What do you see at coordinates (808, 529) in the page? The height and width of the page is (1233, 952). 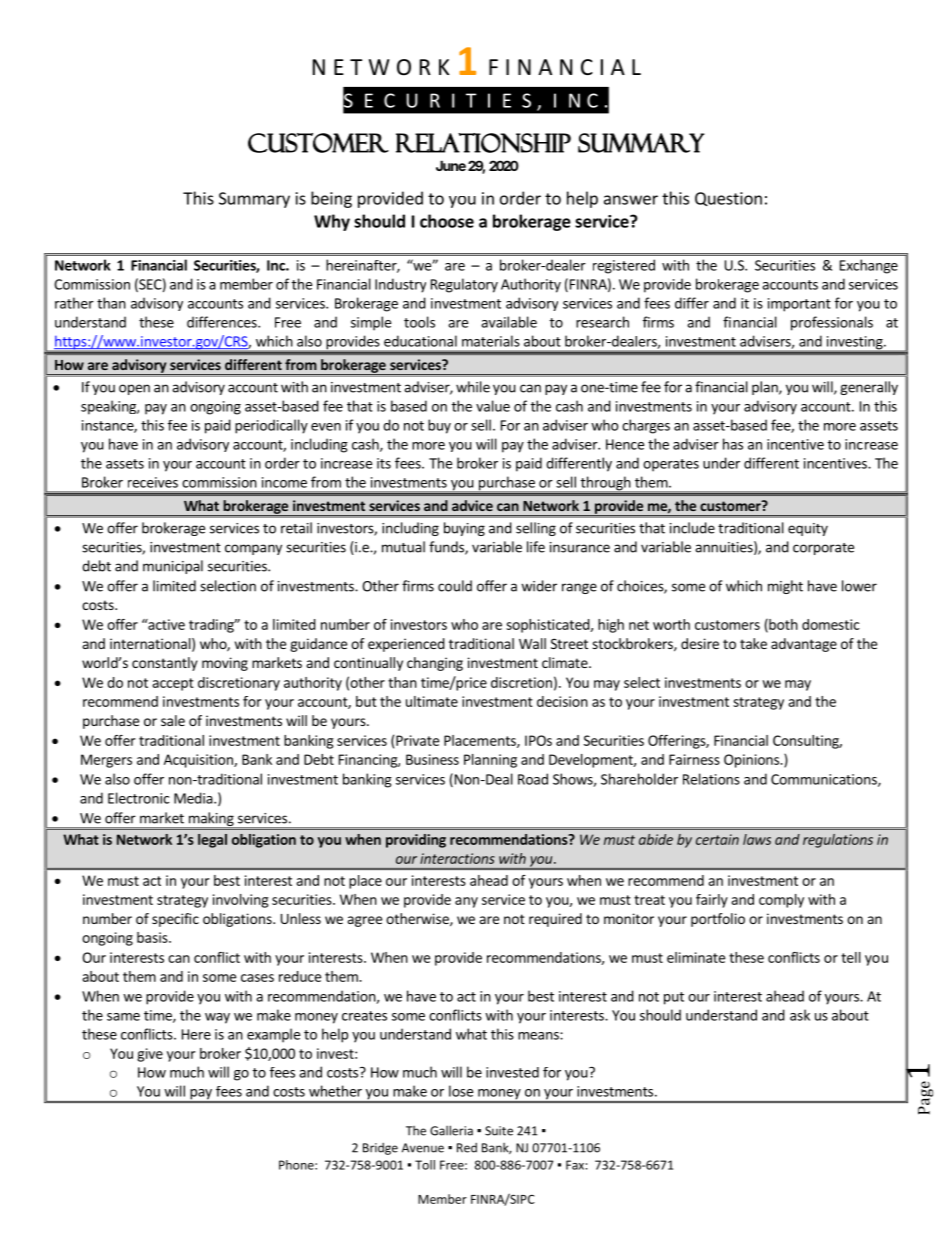 I see `equity` at bounding box center [808, 529].
